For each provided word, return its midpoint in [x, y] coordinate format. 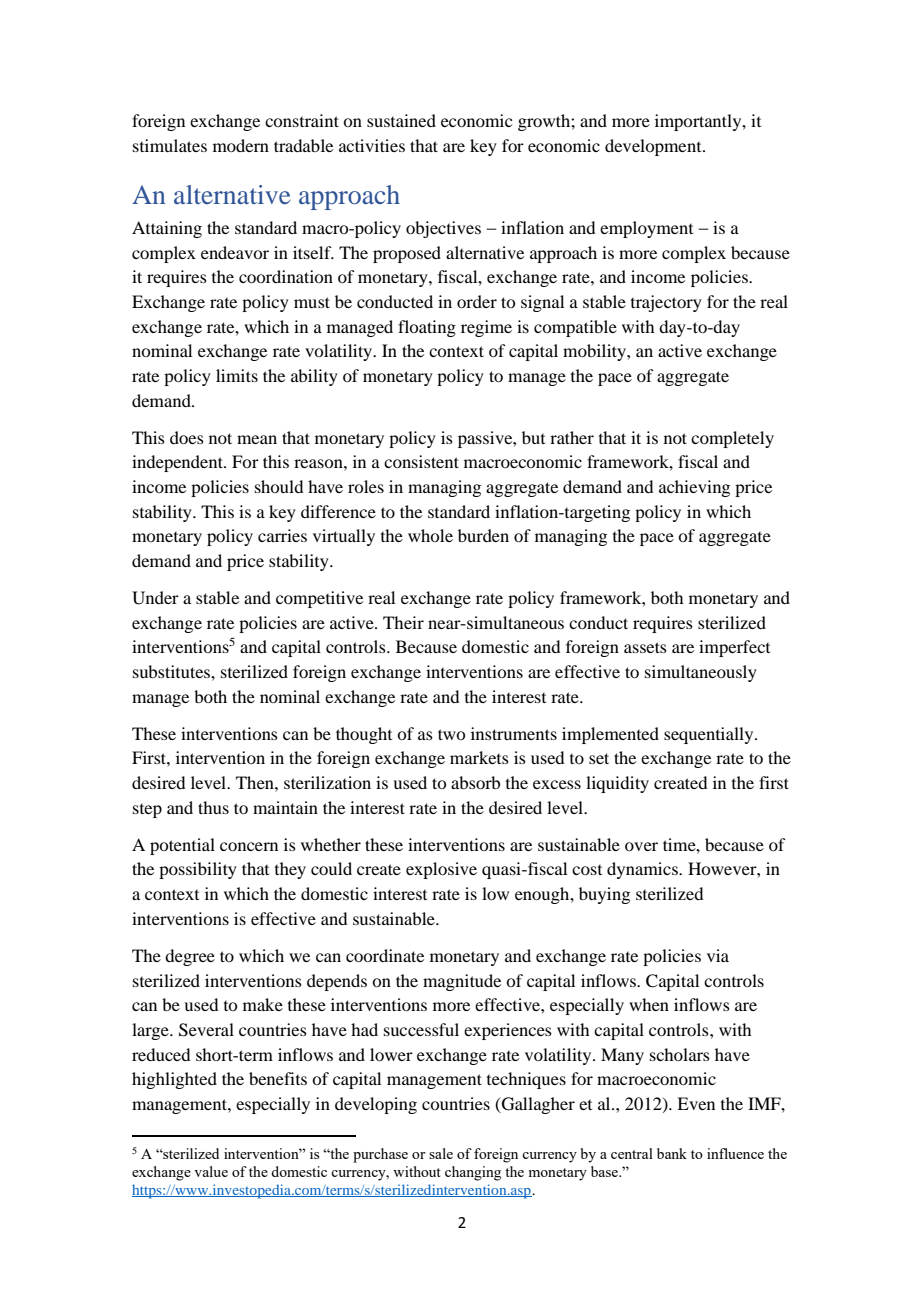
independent [178, 463]
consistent [421, 461]
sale [441, 1153]
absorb [475, 782]
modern [241, 145]
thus [213, 807]
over [641, 846]
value [211, 1171]
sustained [401, 120]
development [654, 147]
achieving [694, 488]
